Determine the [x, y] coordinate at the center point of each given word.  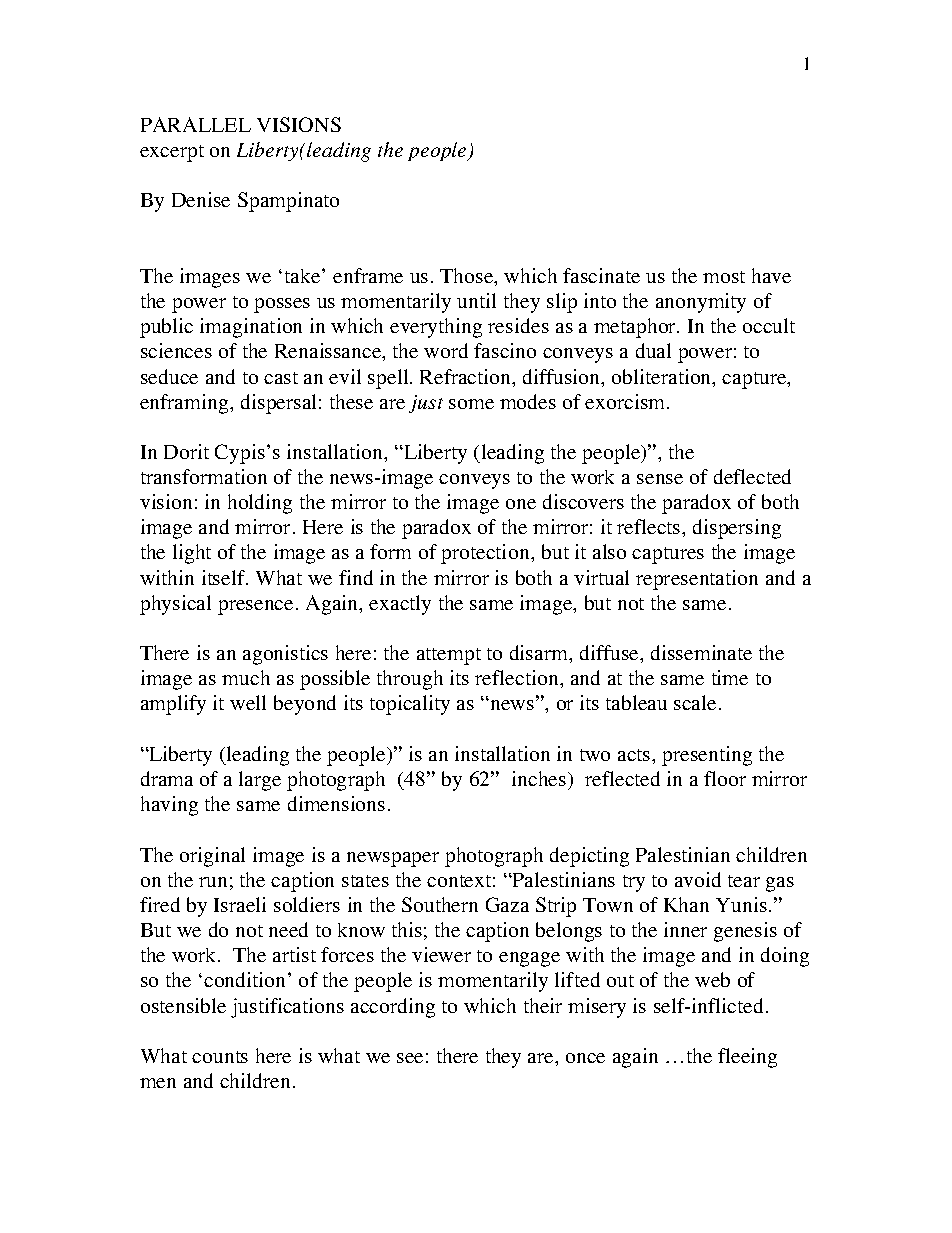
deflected [752, 476]
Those [468, 277]
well [248, 702]
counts [220, 1057]
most [724, 277]
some [471, 404]
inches [540, 778]
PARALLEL [196, 124]
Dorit [186, 451]
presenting [707, 756]
